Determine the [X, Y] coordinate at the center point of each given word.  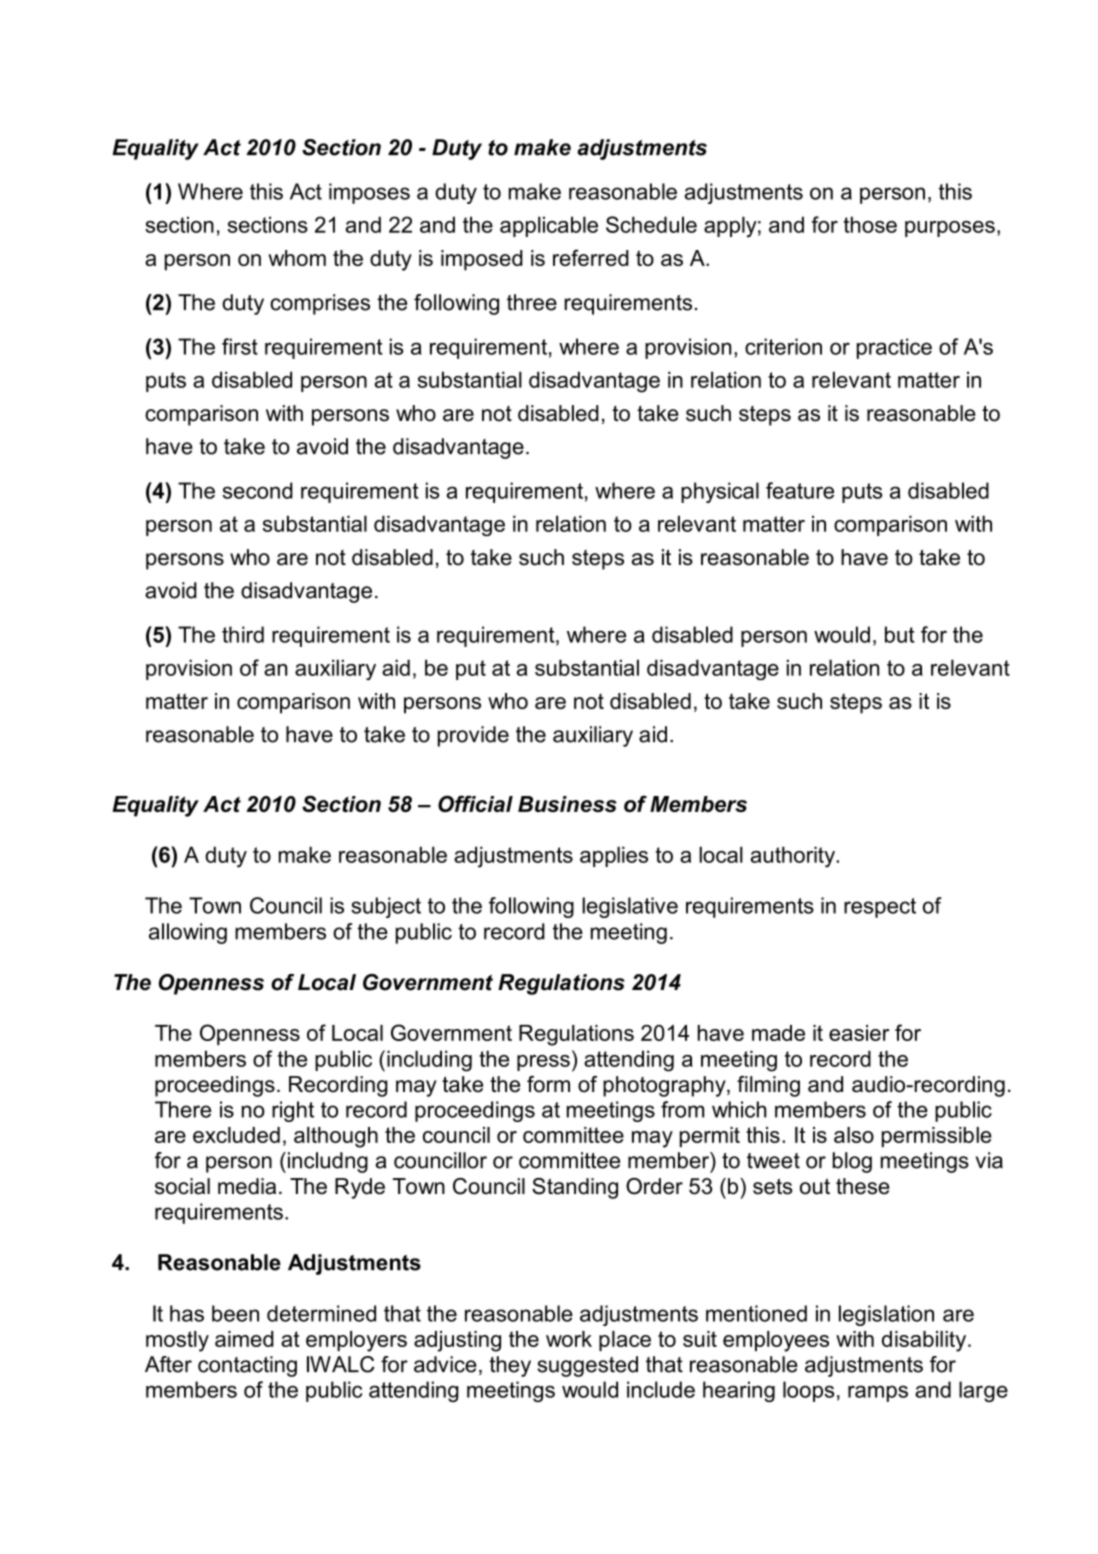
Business [567, 804]
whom [297, 258]
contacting [247, 1366]
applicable [549, 226]
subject [386, 907]
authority [794, 857]
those [870, 224]
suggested [587, 1366]
